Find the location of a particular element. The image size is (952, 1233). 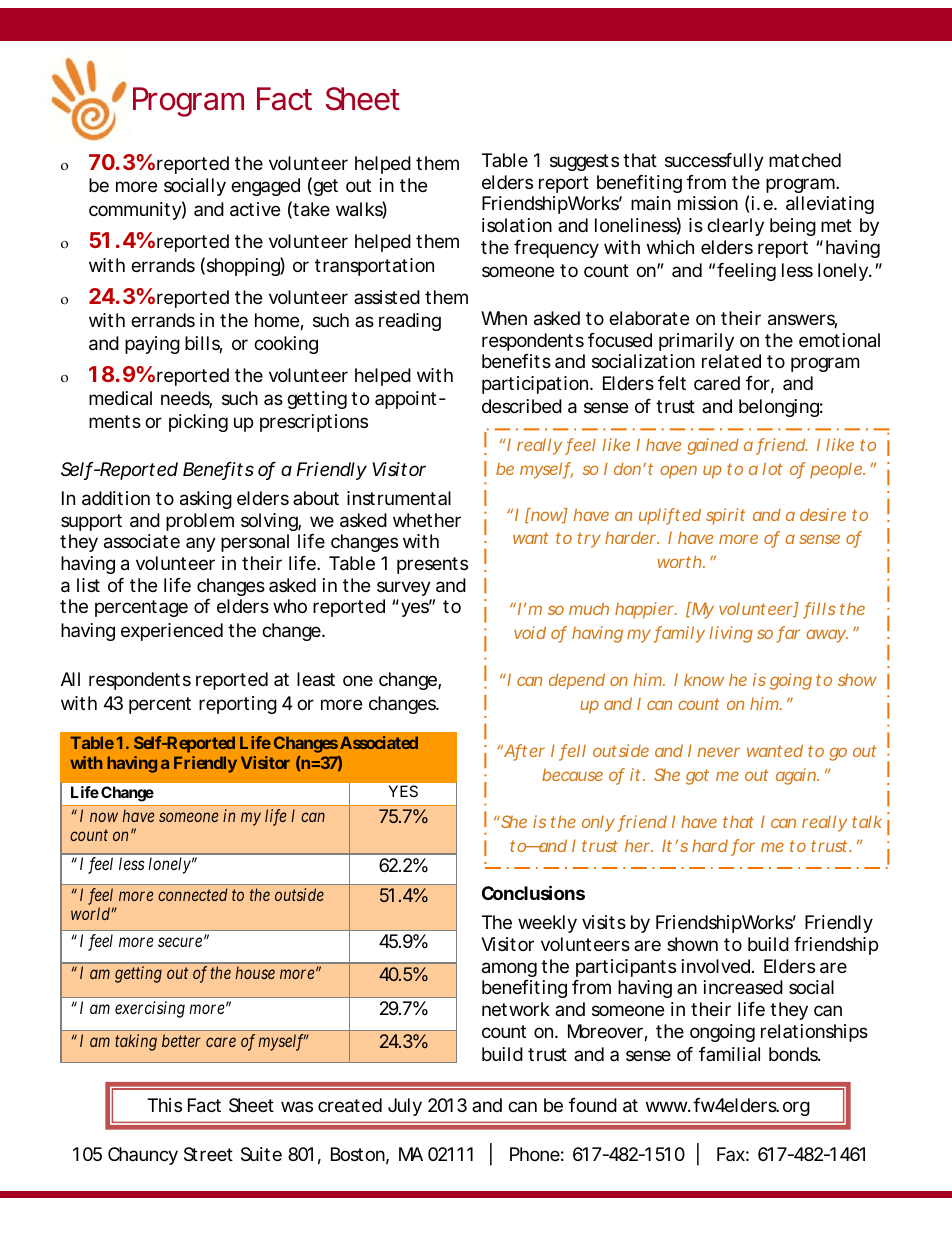

void is located at coordinates (530, 632).
